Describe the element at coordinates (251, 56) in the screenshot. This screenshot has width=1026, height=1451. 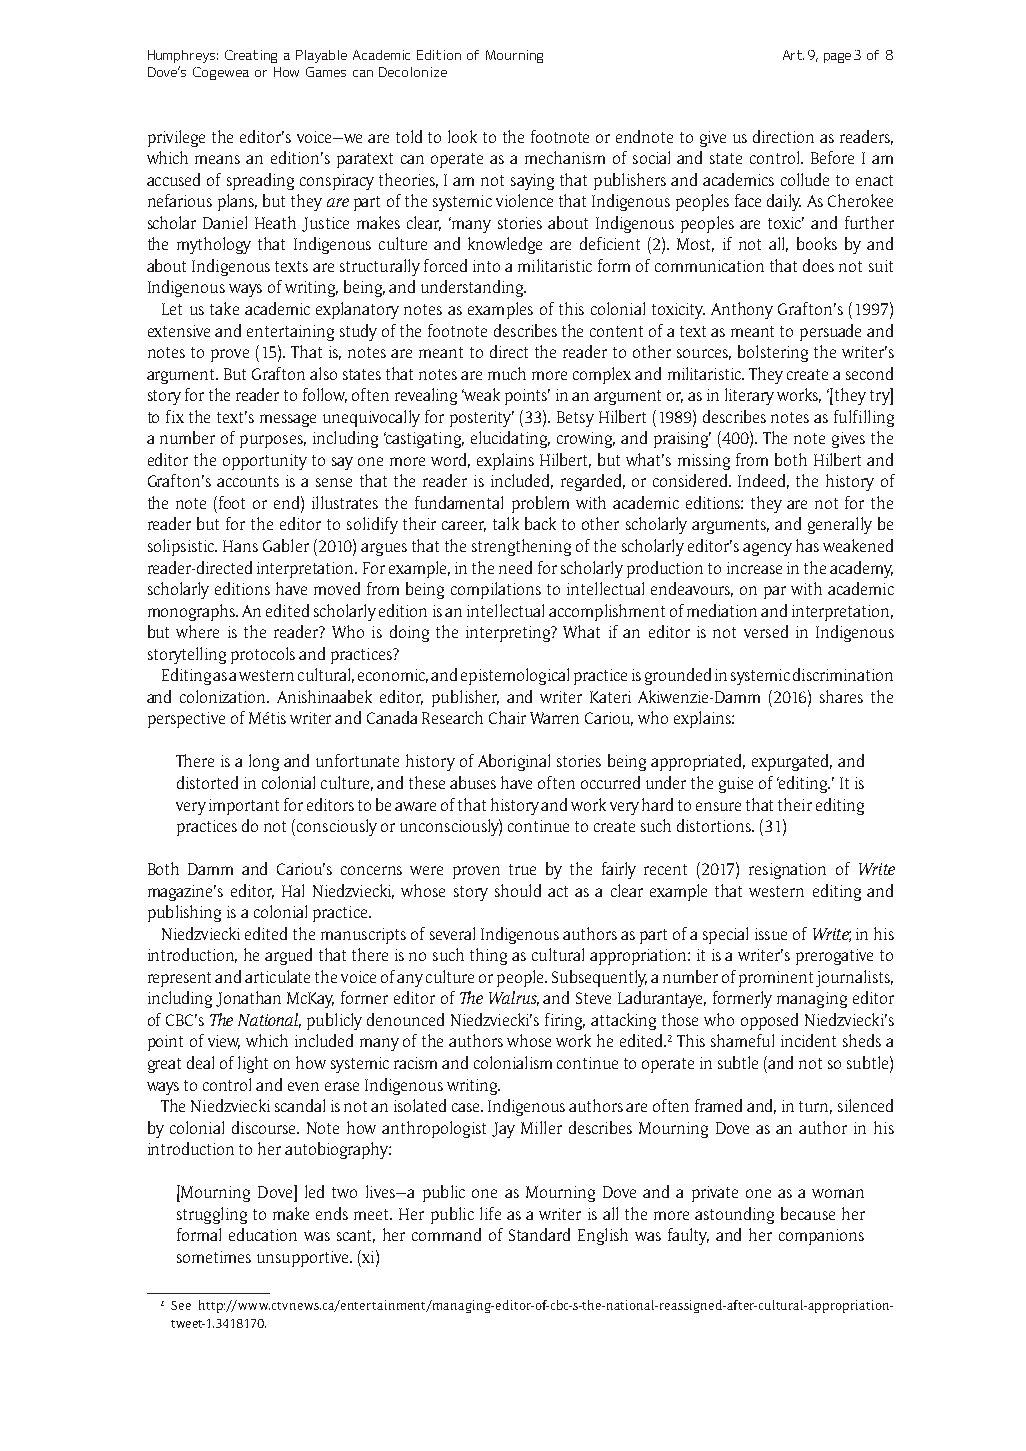
I see `Creating` at that location.
